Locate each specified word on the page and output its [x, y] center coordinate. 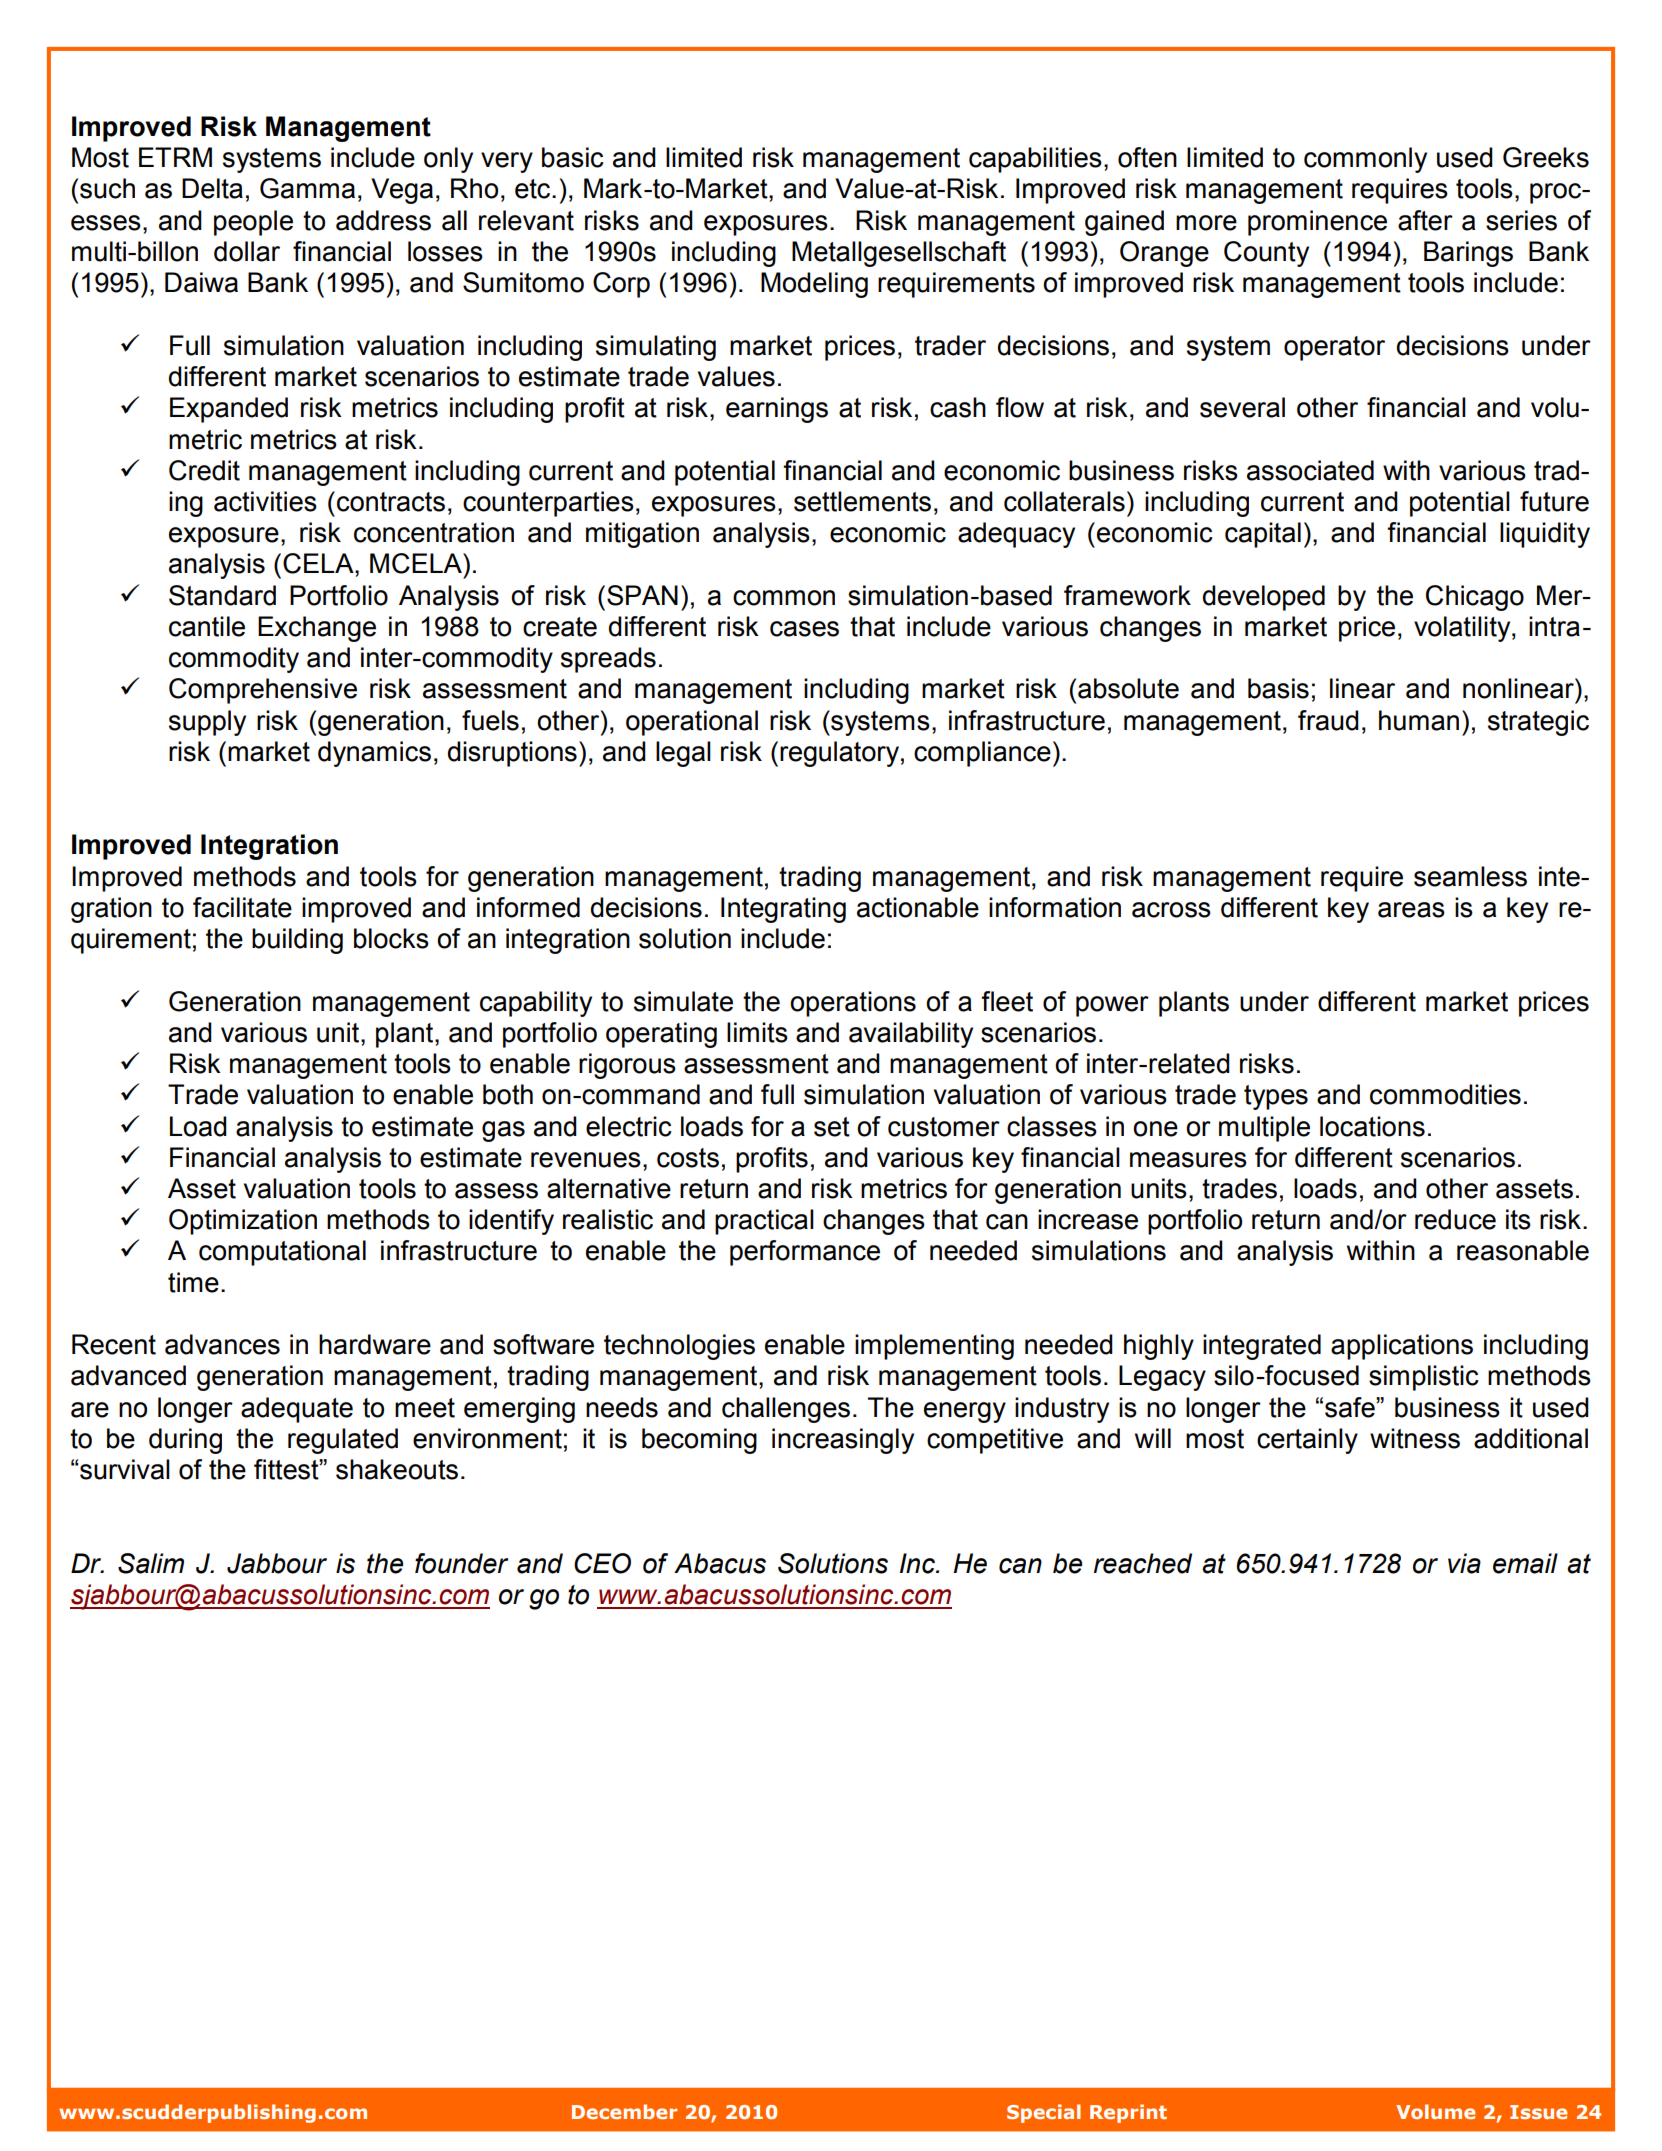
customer [944, 1127]
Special [1044, 2113]
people [253, 223]
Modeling [814, 285]
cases [804, 629]
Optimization [243, 1222]
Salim [151, 1563]
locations [1372, 1126]
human [1419, 720]
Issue [1538, 2112]
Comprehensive [263, 691]
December [624, 2111]
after [1425, 220]
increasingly [843, 1441]
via [1464, 1563]
